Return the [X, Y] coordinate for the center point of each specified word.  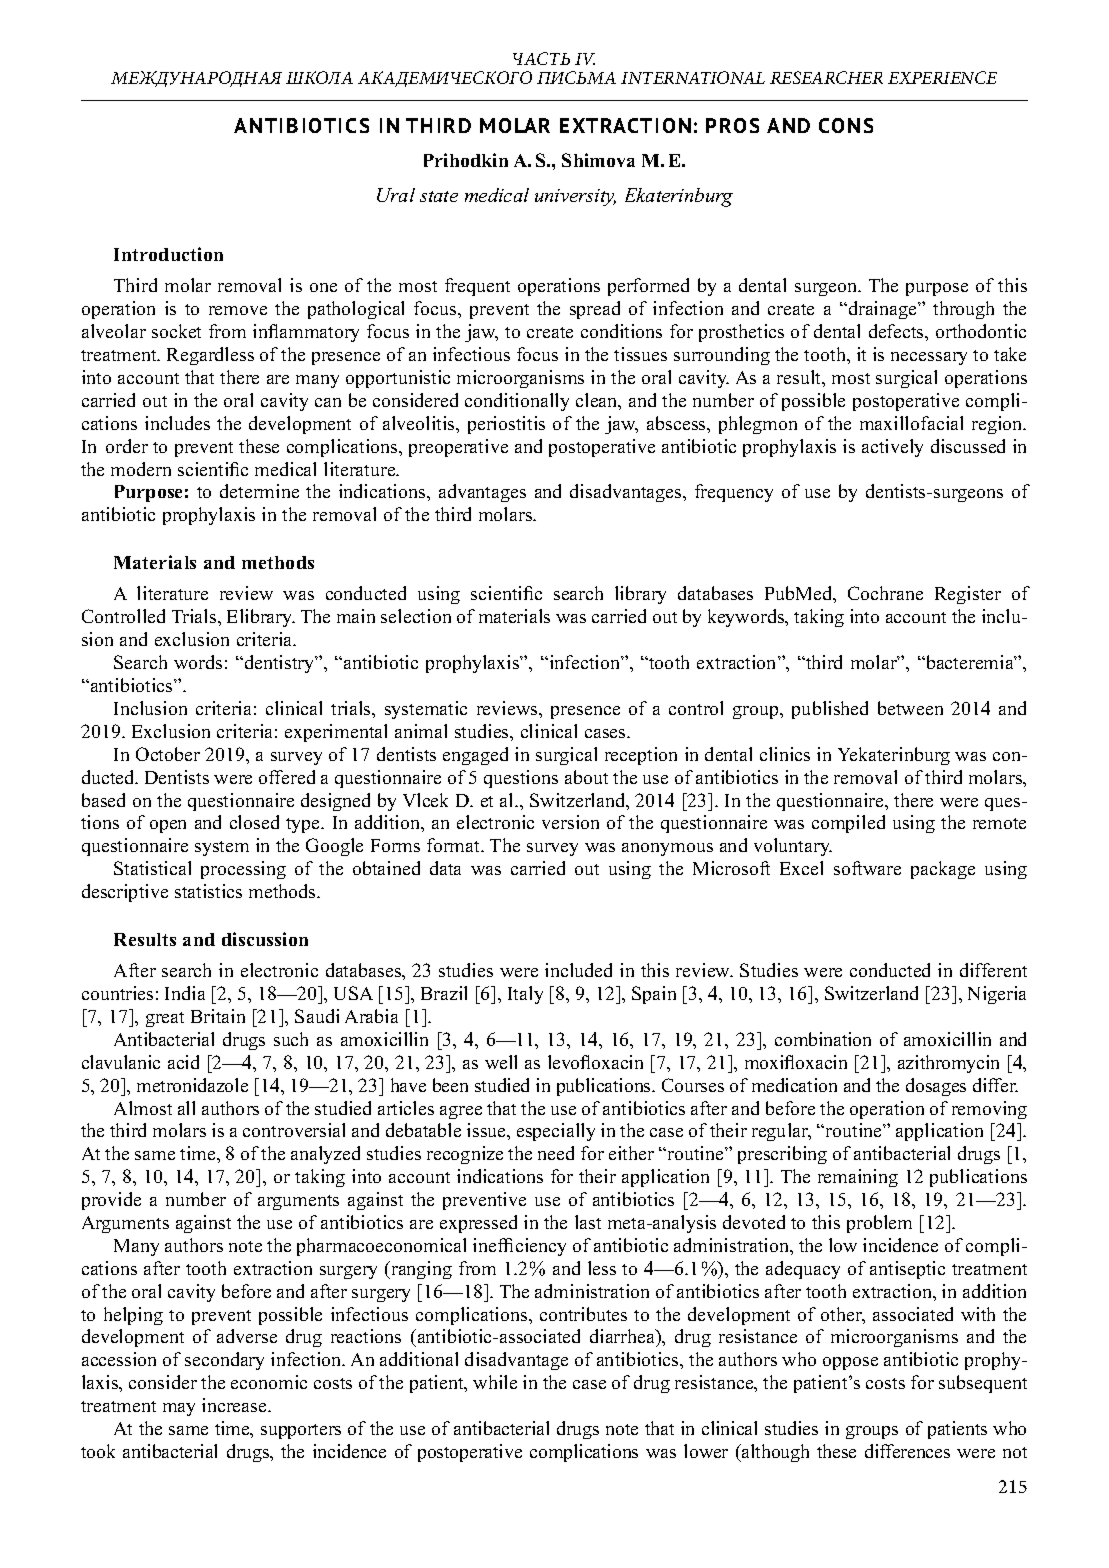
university [575, 197]
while [495, 1382]
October [168, 754]
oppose [850, 1363]
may [179, 1409]
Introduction [168, 254]
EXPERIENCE [942, 77]
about [586, 777]
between [910, 708]
